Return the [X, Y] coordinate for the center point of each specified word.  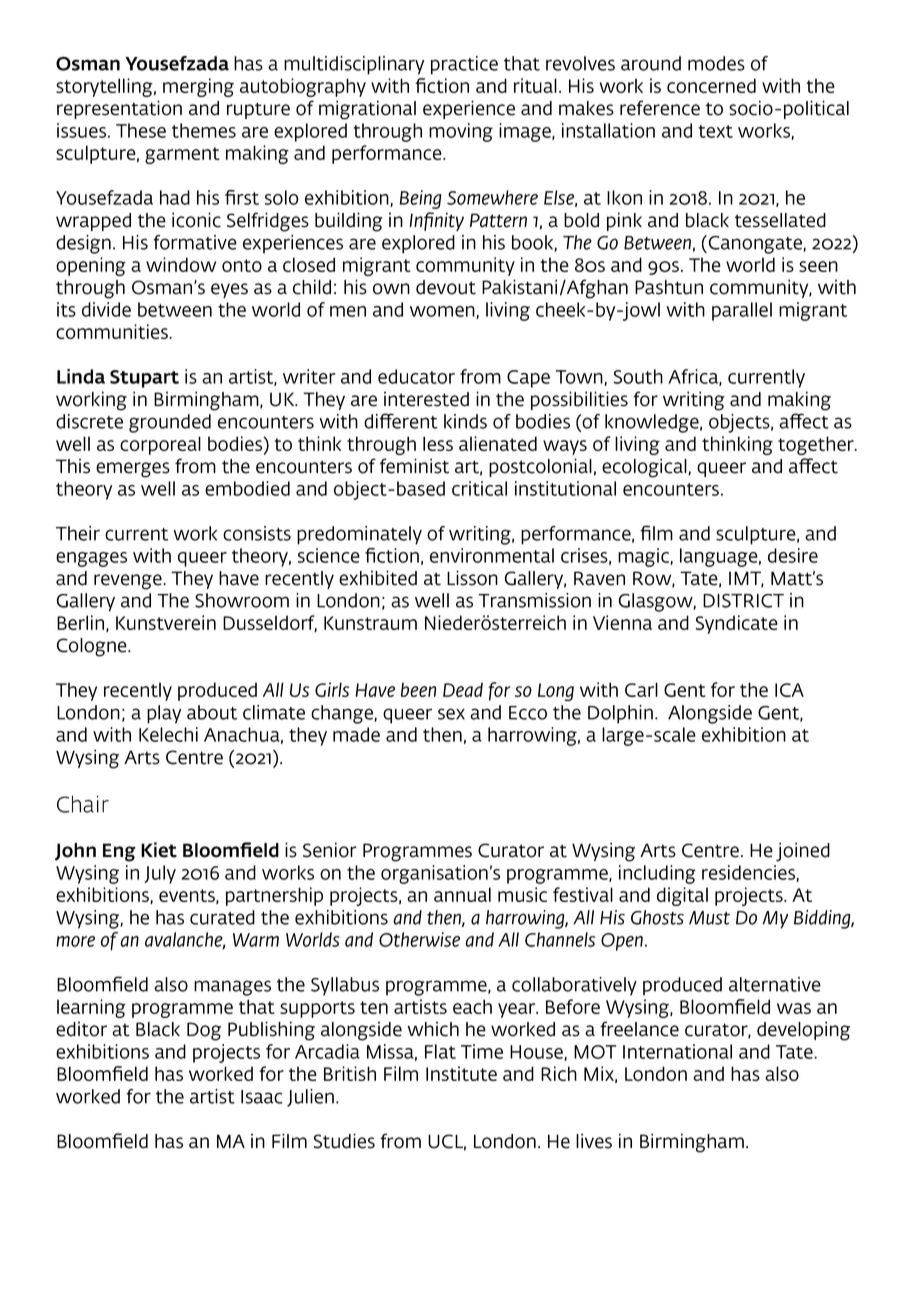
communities [113, 331]
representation [119, 109]
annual [462, 894]
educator [416, 376]
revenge [129, 582]
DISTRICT [743, 601]
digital [682, 896]
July [160, 874]
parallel [742, 311]
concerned [711, 85]
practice [464, 65]
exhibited [378, 578]
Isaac [261, 1097]
